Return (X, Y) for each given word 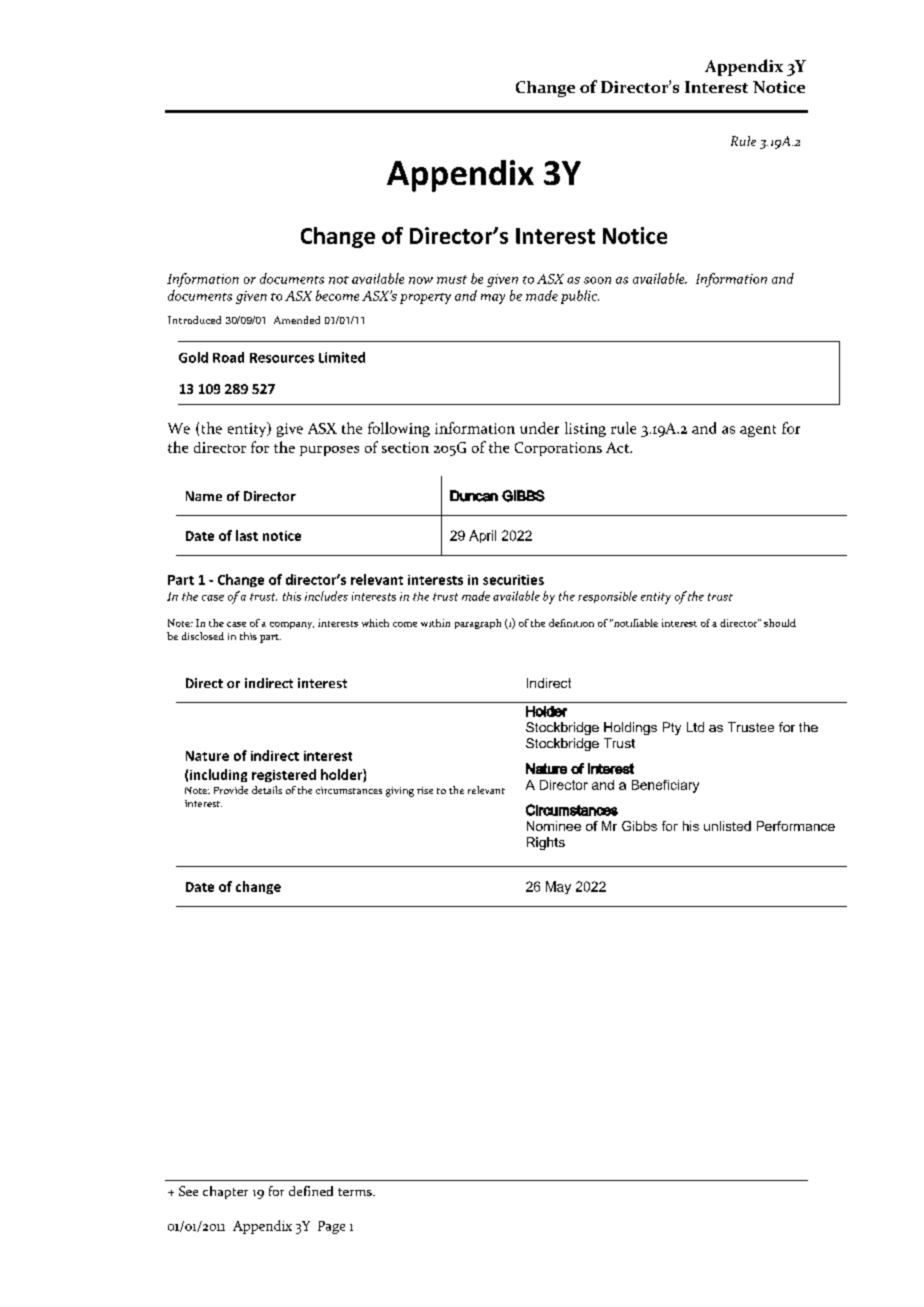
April (482, 536)
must (452, 279)
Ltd (695, 727)
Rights (546, 843)
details (267, 790)
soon (597, 280)
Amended (297, 320)
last (247, 535)
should (780, 623)
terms (356, 1192)
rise (425, 790)
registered (284, 775)
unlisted (727, 826)
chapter (225, 1192)
